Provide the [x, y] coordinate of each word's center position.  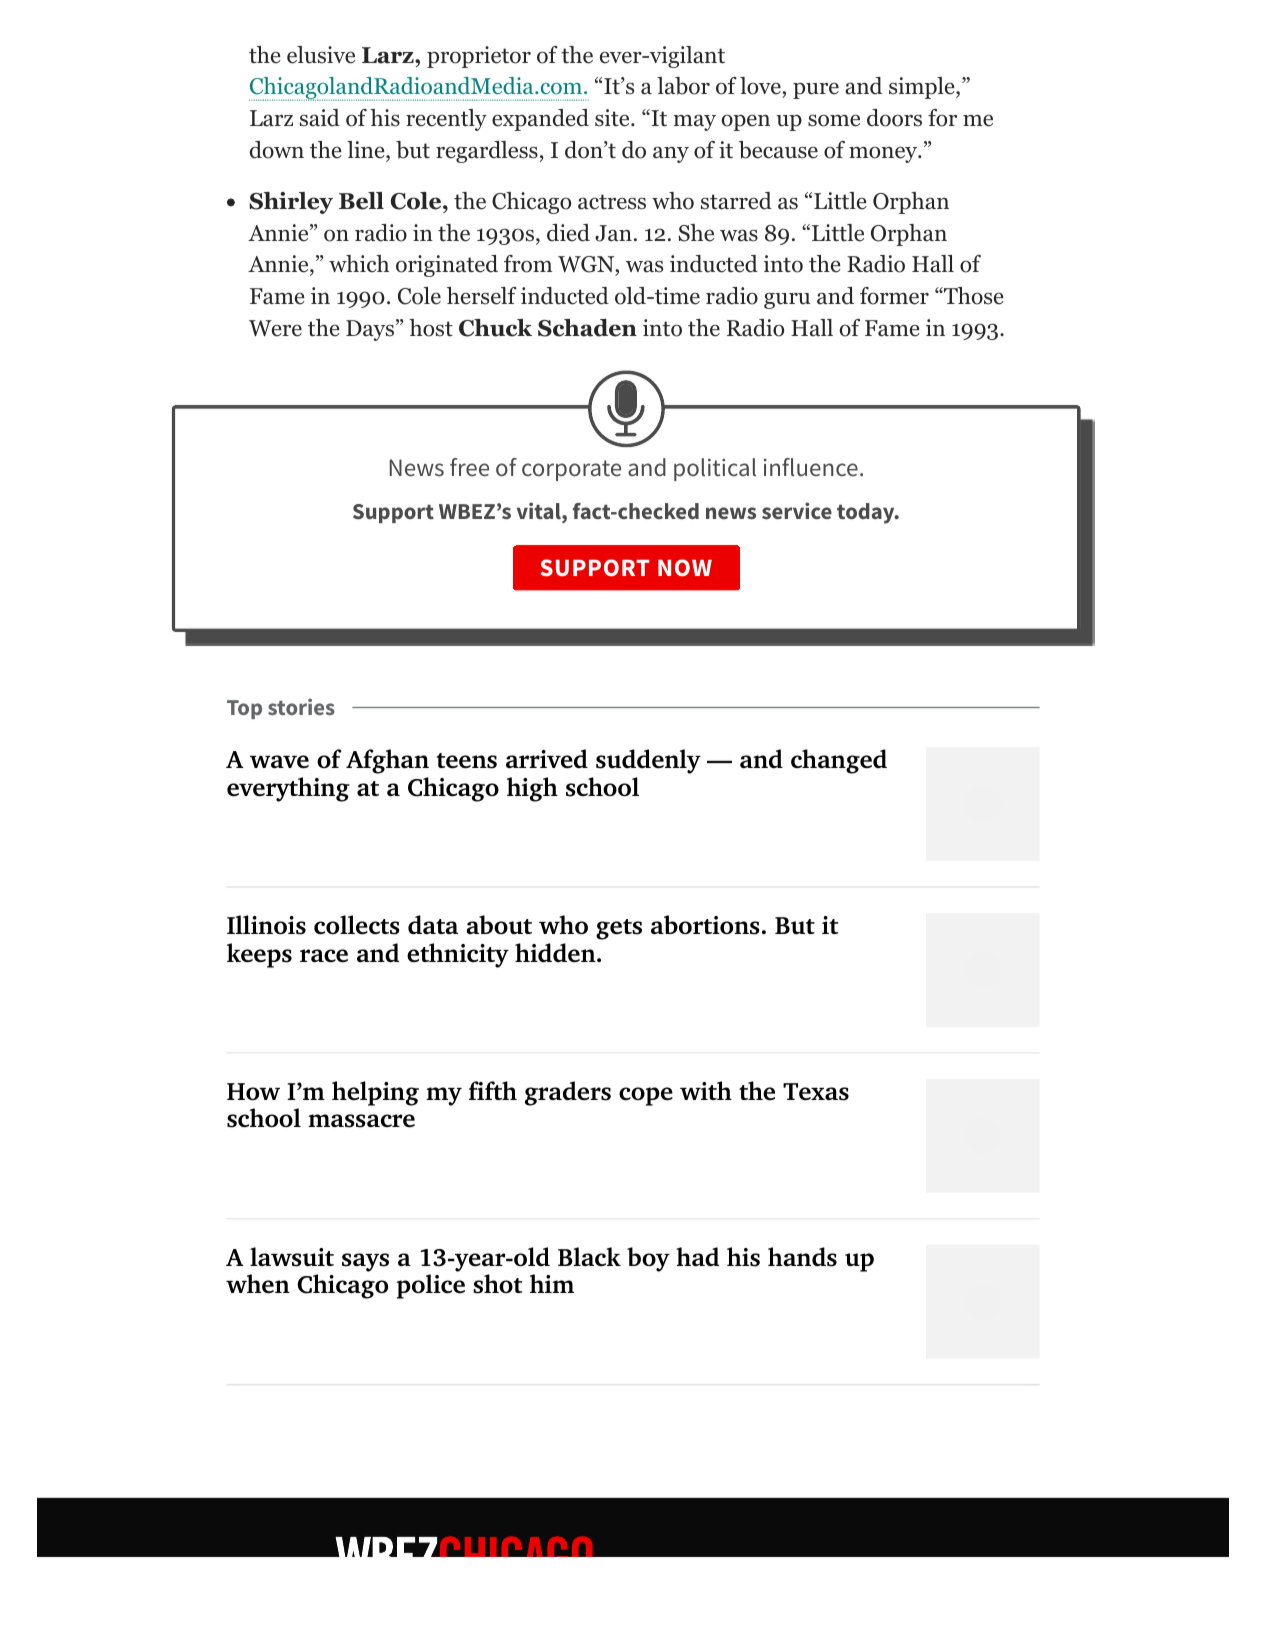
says [365, 1262]
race [324, 956]
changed [839, 761]
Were [275, 328]
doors [894, 118]
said [320, 118]
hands [802, 1257]
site [613, 118]
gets [619, 929]
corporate [571, 470]
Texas [816, 1092]
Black [589, 1256]
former [894, 296]
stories [301, 706]
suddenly [648, 761]
